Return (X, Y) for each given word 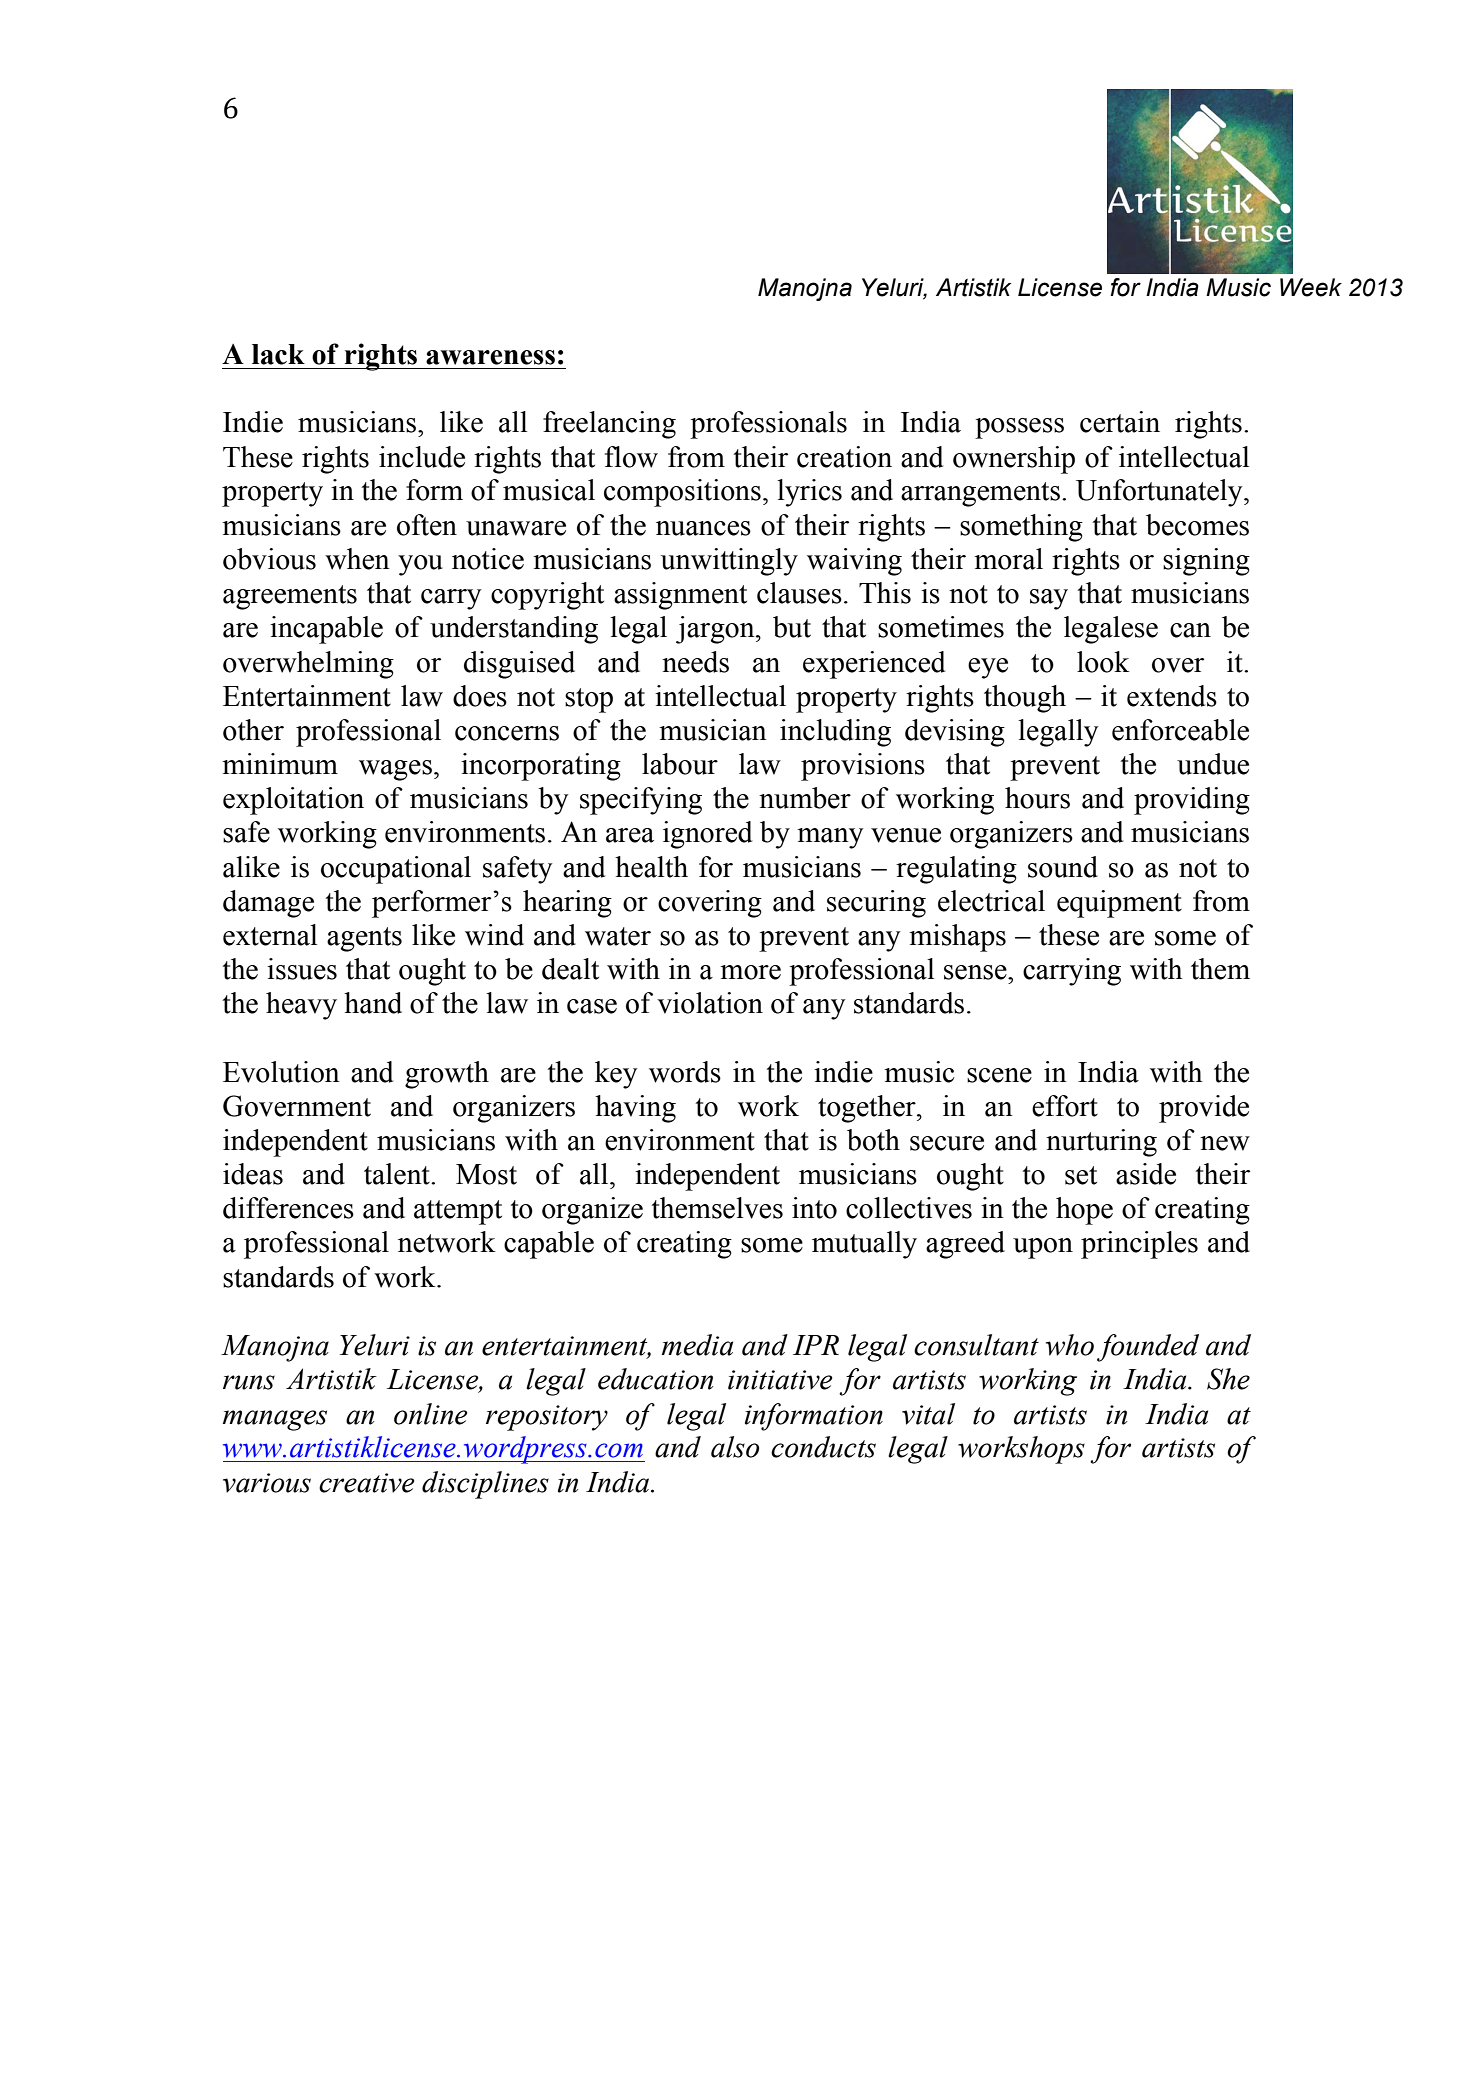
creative (367, 1483)
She (1228, 1379)
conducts (823, 1447)
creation (844, 457)
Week (1311, 287)
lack (278, 354)
